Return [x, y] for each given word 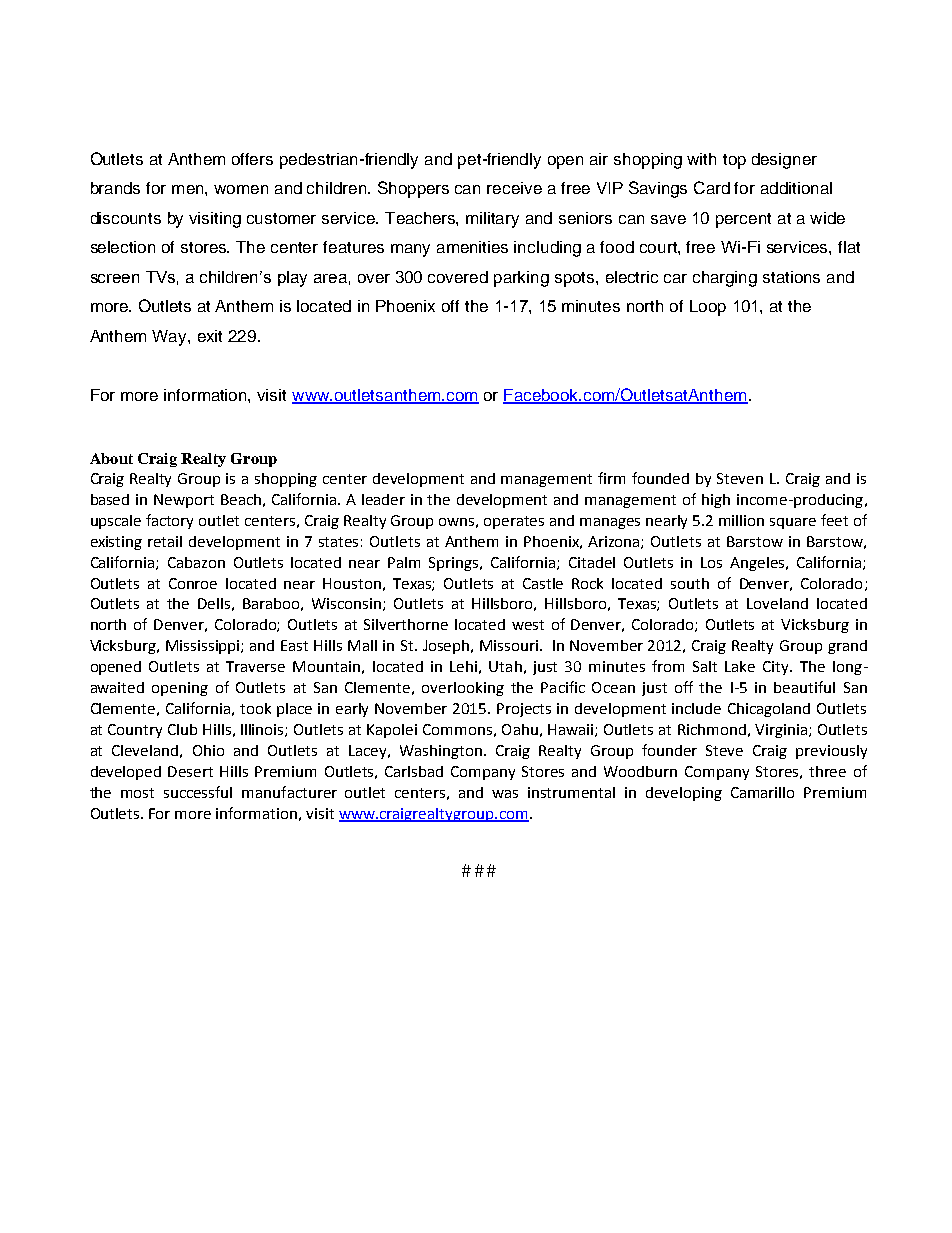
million [741, 520]
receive [514, 188]
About [111, 458]
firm [611, 478]
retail [165, 541]
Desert [190, 771]
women [241, 189]
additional [796, 188]
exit [210, 336]
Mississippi [204, 647]
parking [521, 279]
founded [660, 478]
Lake [740, 666]
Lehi [463, 666]
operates [514, 522]
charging [725, 279]
